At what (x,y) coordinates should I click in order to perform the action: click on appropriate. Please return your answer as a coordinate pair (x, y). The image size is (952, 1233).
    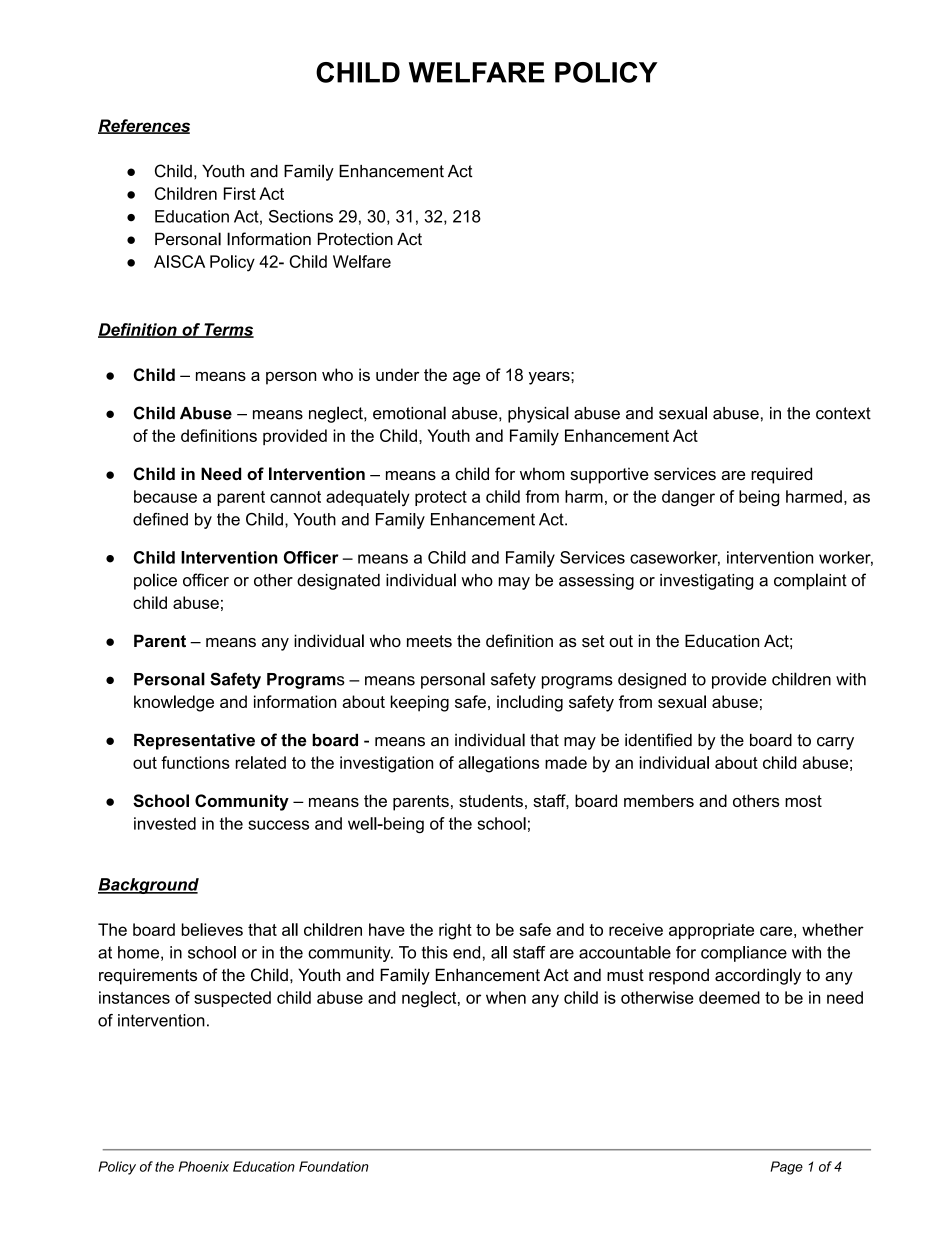
    Looking at the image, I should click on (711, 931).
